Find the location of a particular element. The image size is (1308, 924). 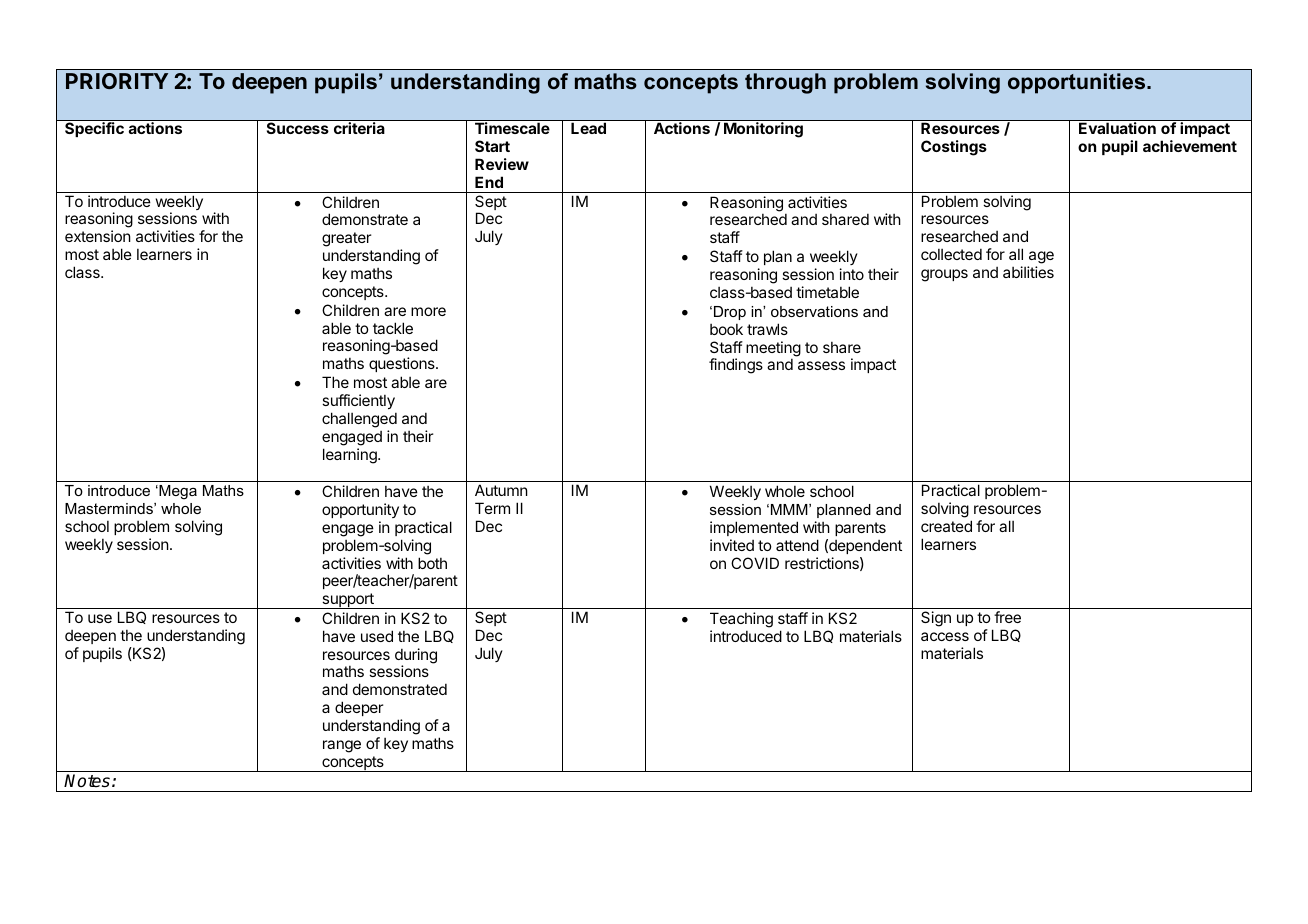

range is located at coordinates (342, 746).
